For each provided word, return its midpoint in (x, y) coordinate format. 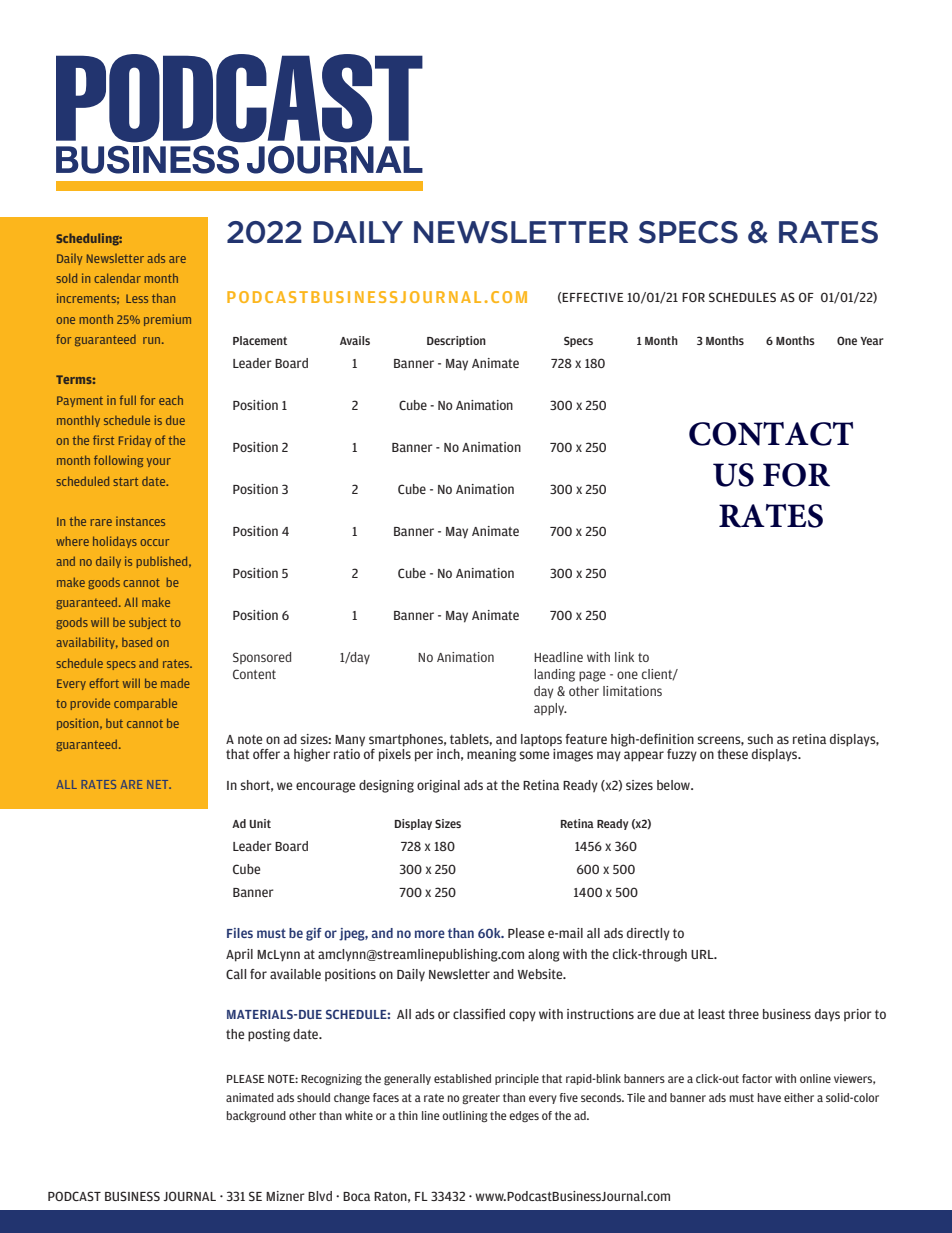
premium (167, 320)
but (114, 723)
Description (456, 341)
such (760, 739)
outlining (465, 1117)
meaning (491, 755)
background (256, 1117)
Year (872, 341)
